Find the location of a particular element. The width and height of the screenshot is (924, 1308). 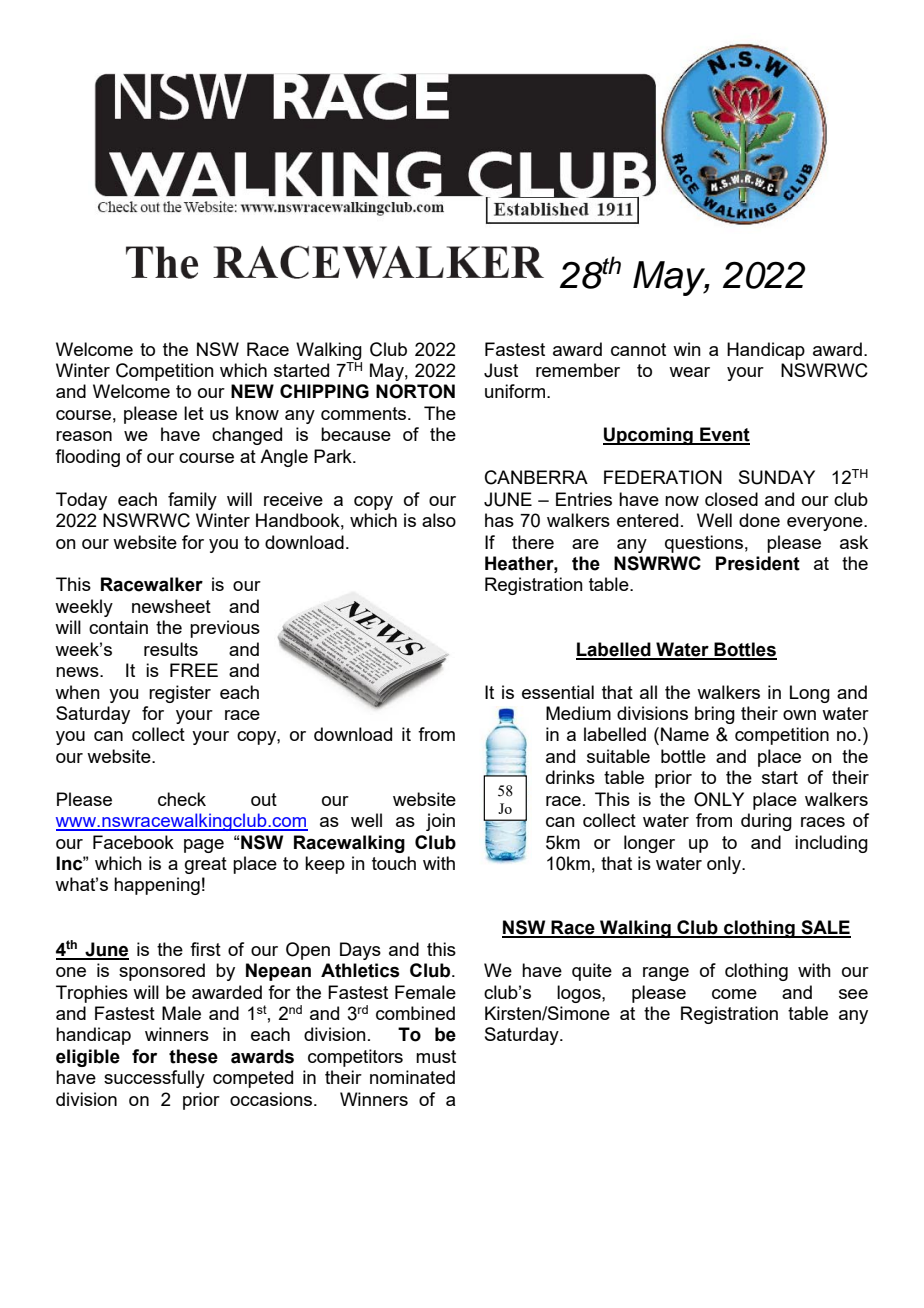

essential is located at coordinates (558, 692).
